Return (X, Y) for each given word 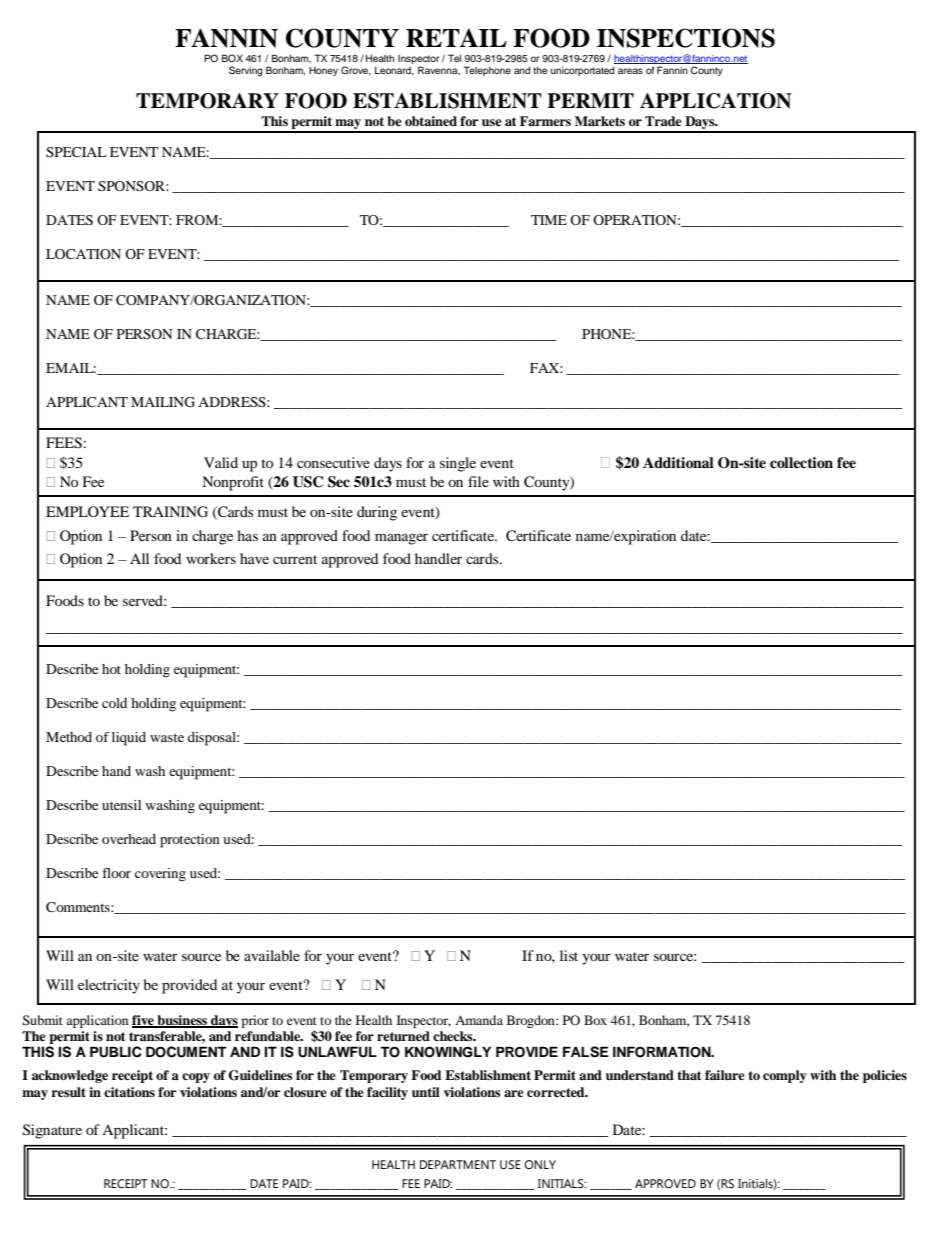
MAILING (163, 402)
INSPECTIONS (686, 38)
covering (160, 875)
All (139, 558)
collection (801, 462)
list (569, 955)
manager (401, 539)
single (458, 464)
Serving (245, 71)
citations (129, 1092)
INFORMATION (663, 1052)
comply (785, 1076)
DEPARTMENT (458, 1164)
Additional (678, 463)
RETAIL (456, 37)
